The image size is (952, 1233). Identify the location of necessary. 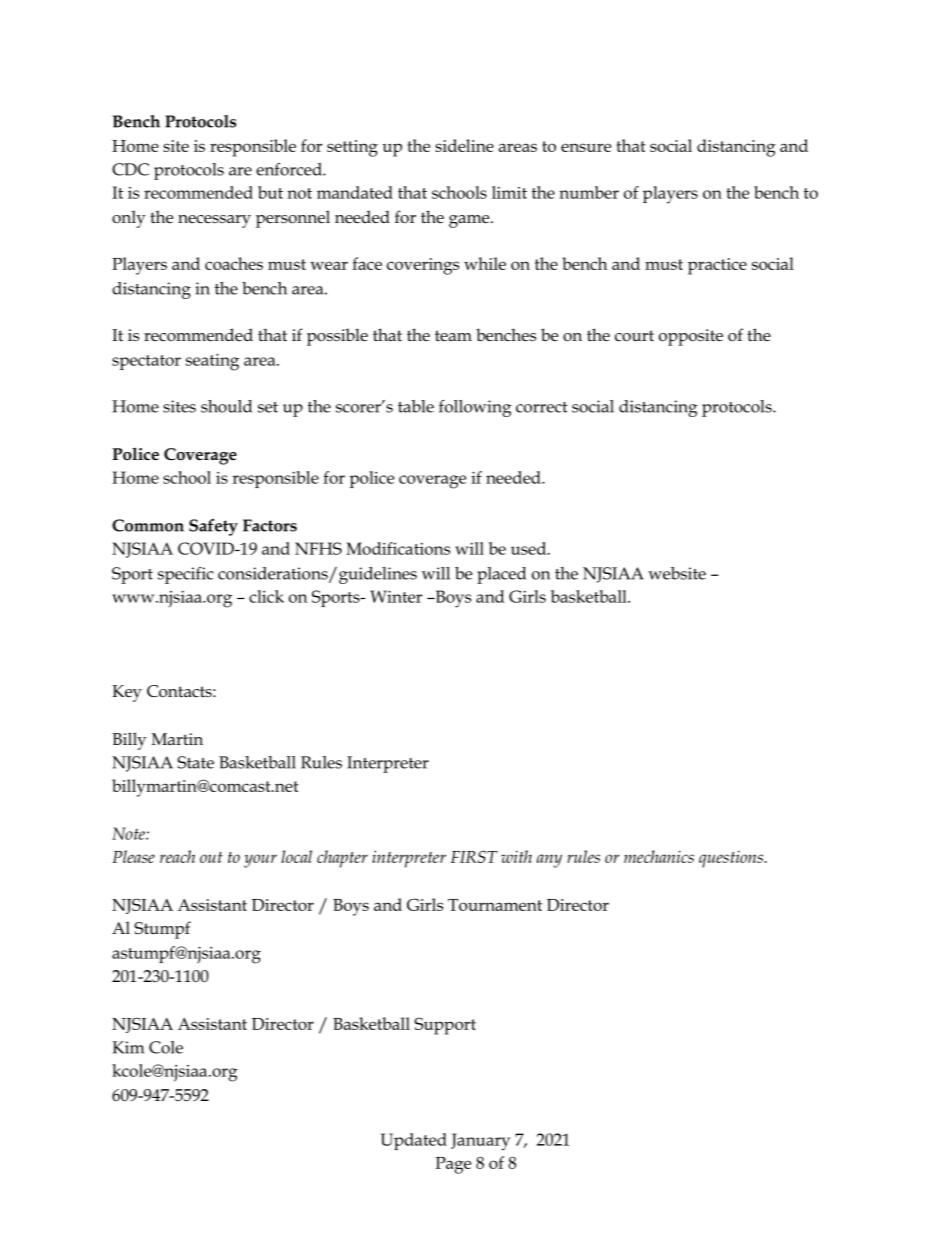
(214, 221).
